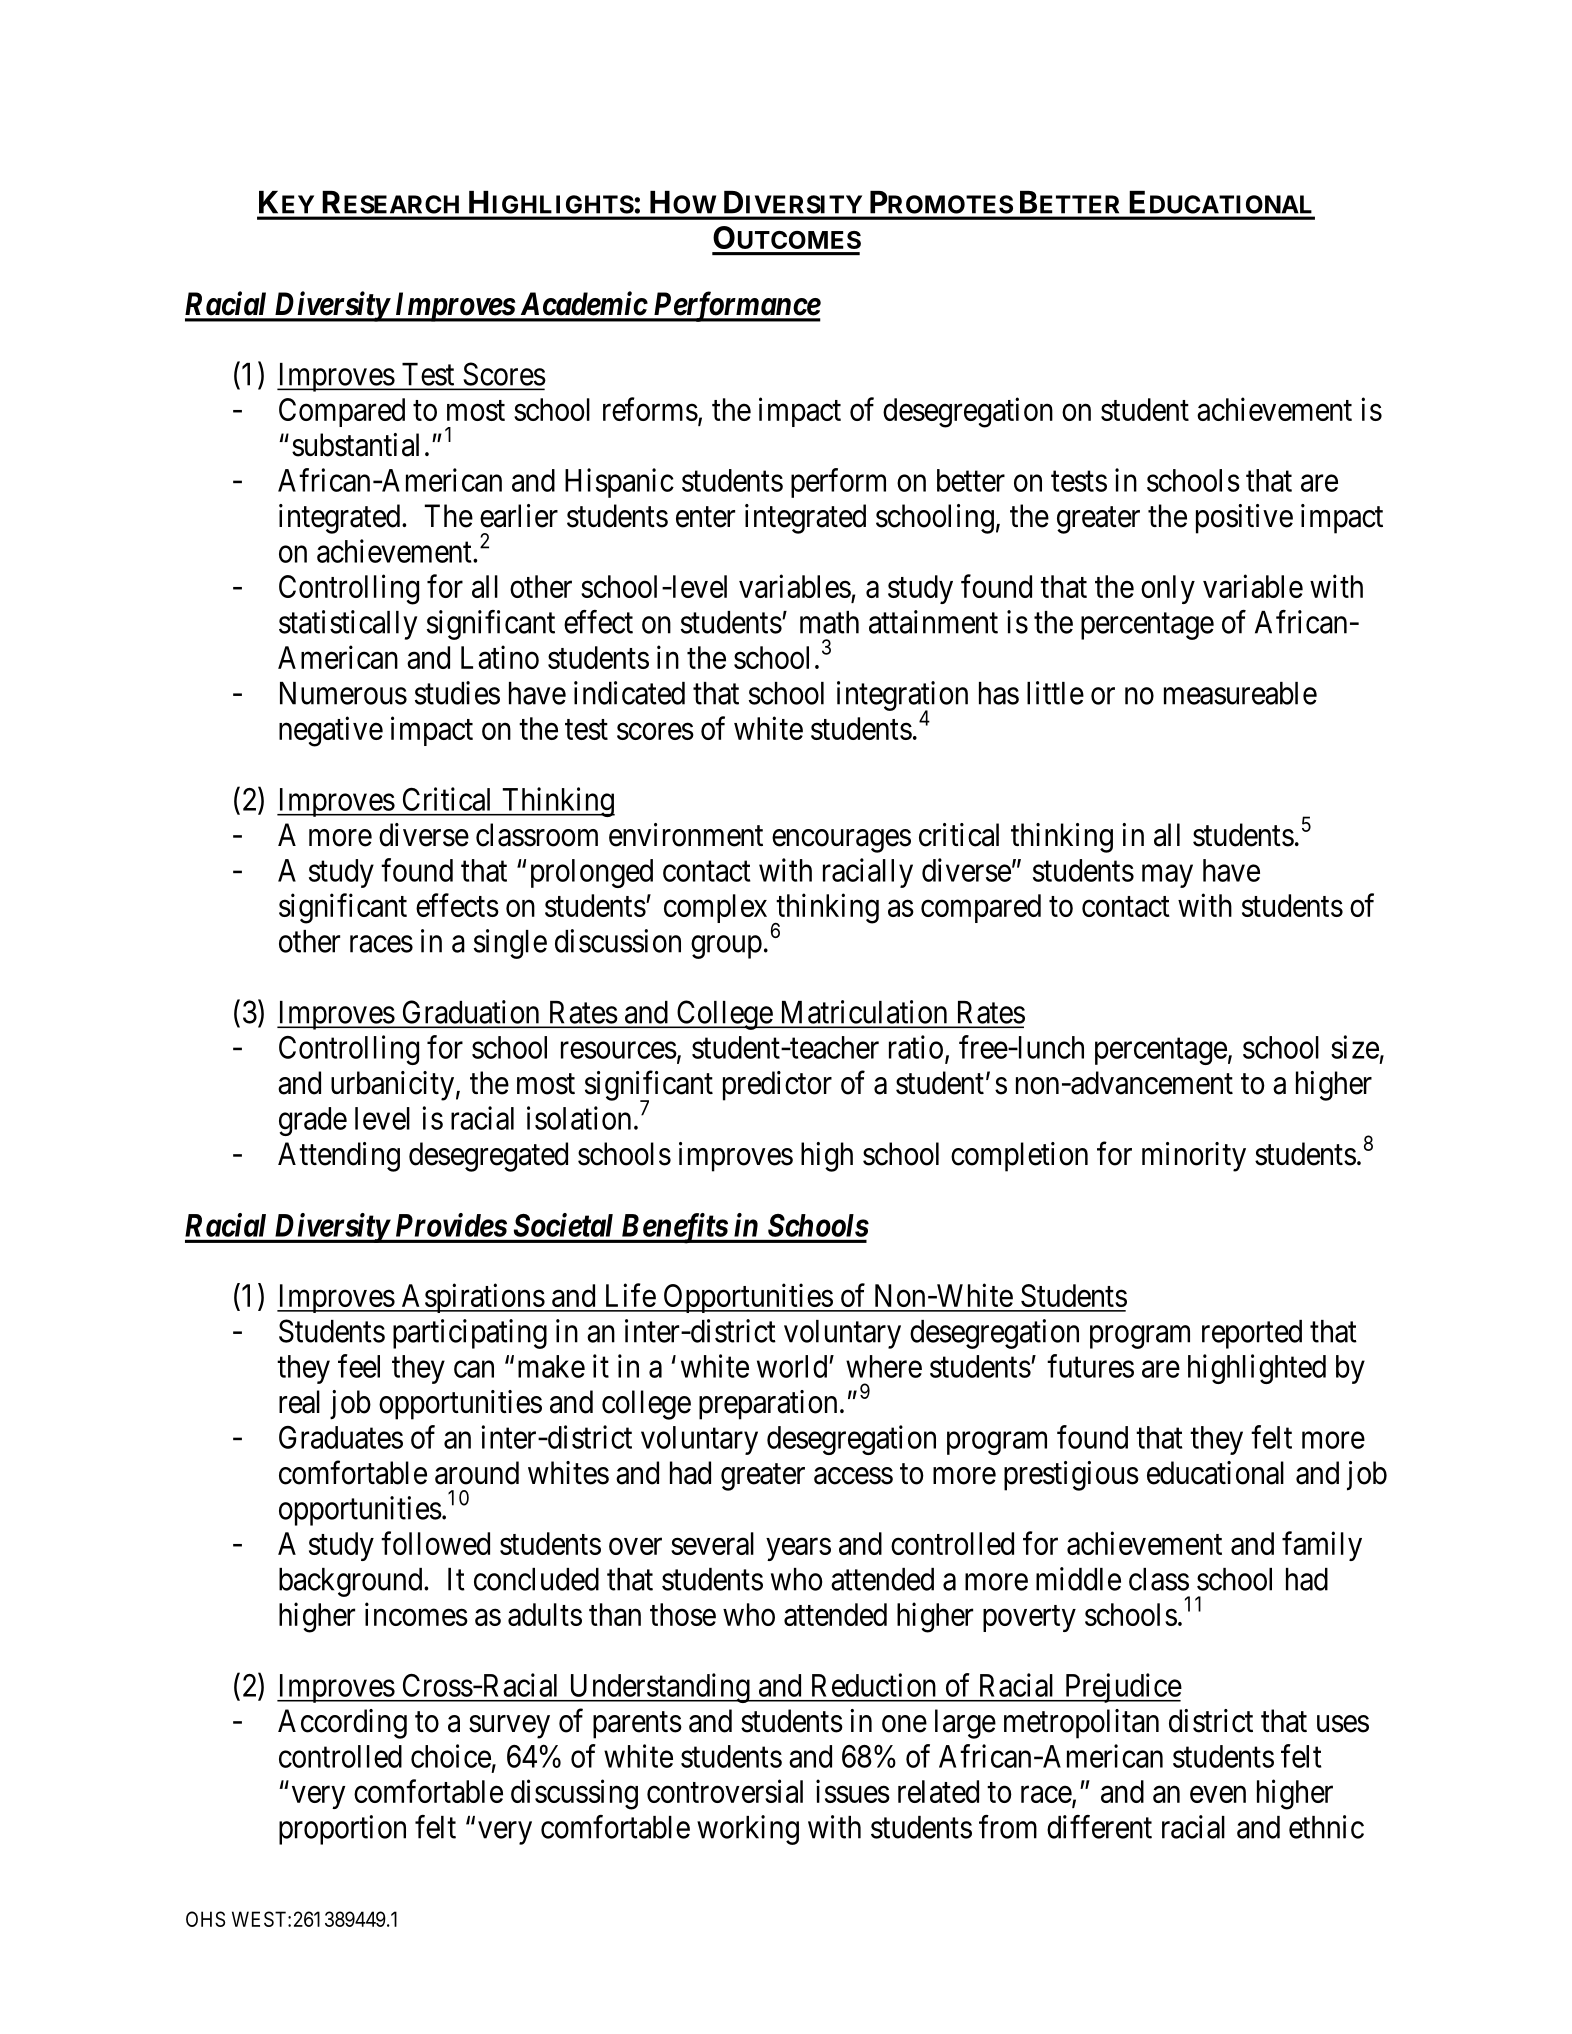 The width and height of the image is (1572, 2034). What do you see at coordinates (705, 517) in the image?
I see `enter` at bounding box center [705, 517].
